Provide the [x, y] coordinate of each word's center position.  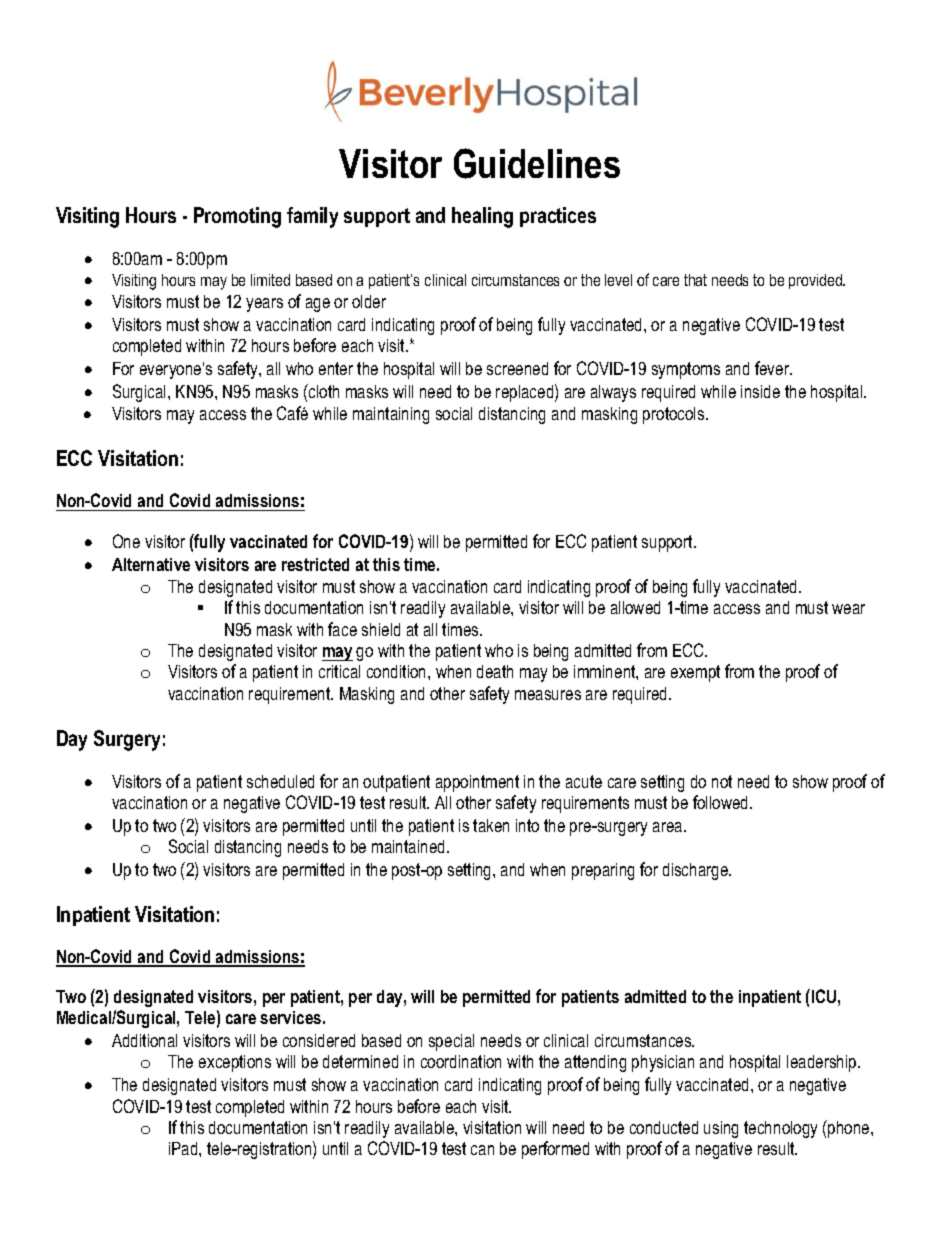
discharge [697, 871]
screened [517, 368]
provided [816, 281]
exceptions [235, 1063]
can [482, 1150]
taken [491, 825]
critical [339, 671]
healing [482, 217]
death [495, 671]
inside [760, 391]
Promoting [237, 217]
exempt [695, 673]
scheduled [280, 781]
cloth [323, 391]
